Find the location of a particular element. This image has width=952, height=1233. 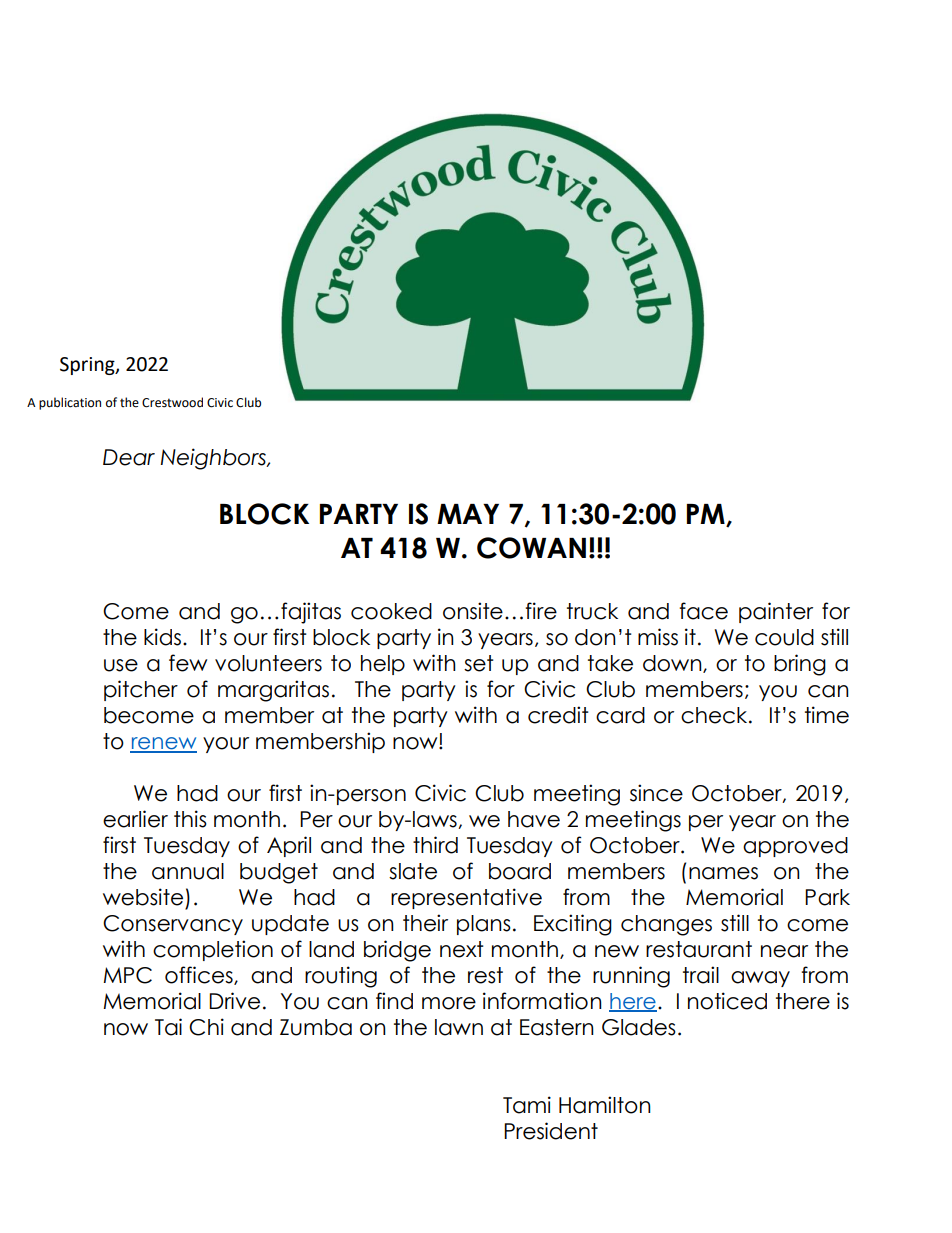

Tami is located at coordinates (527, 1105).
